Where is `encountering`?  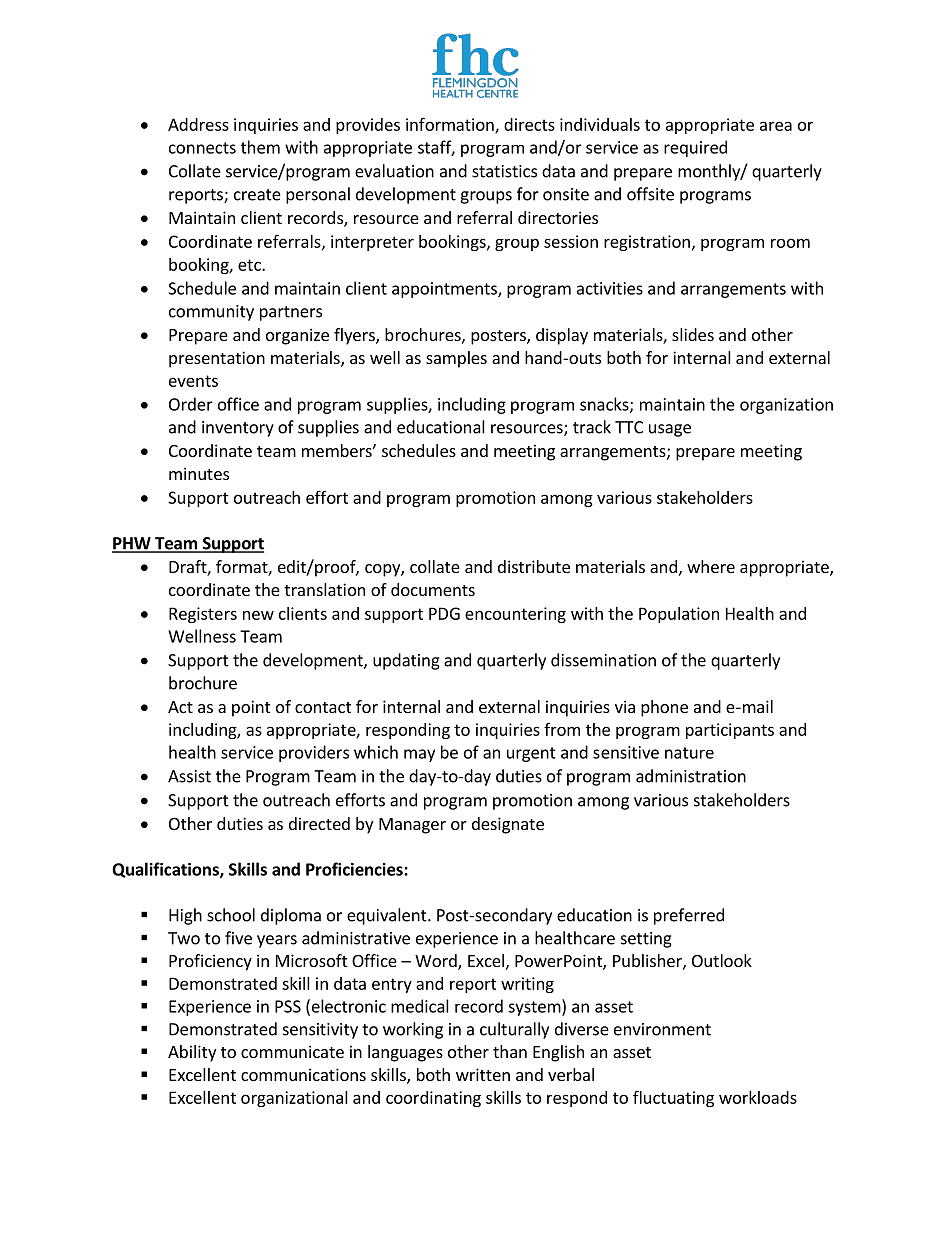 encountering is located at coordinates (515, 615).
